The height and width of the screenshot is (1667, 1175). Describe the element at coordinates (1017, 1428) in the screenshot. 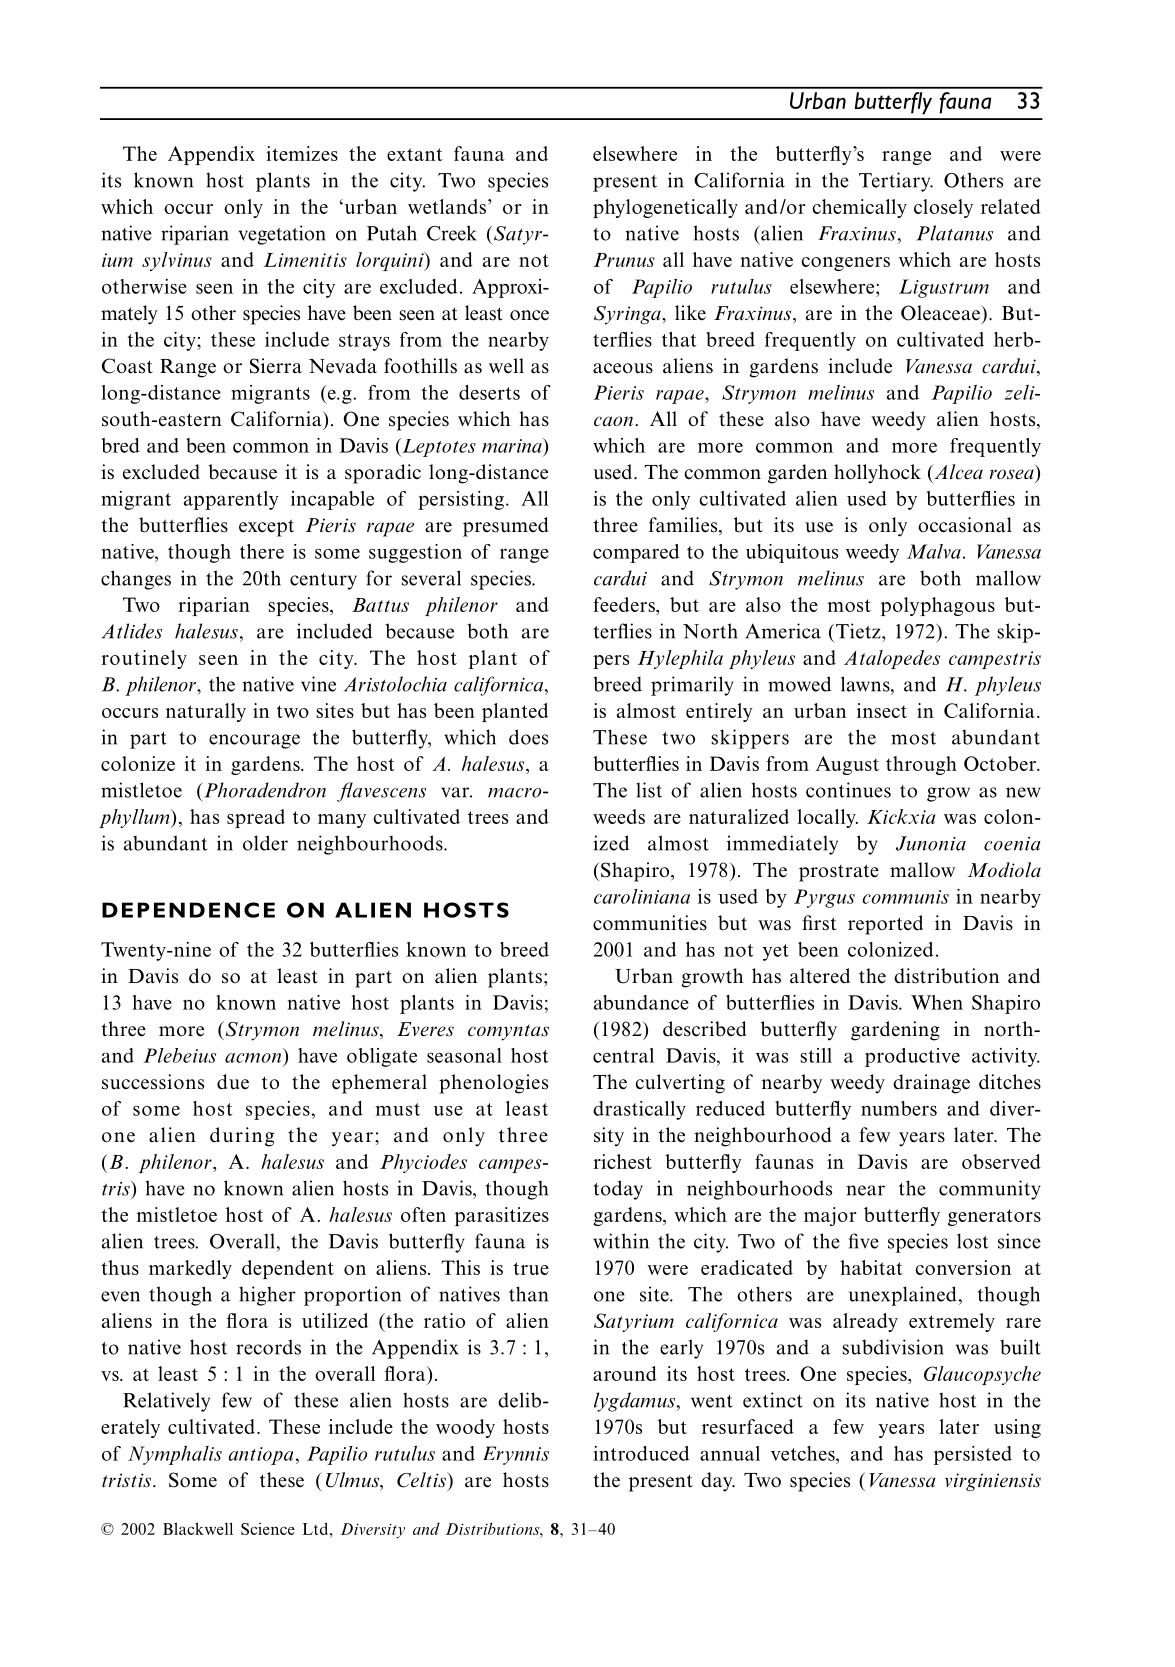

I see `using` at that location.
